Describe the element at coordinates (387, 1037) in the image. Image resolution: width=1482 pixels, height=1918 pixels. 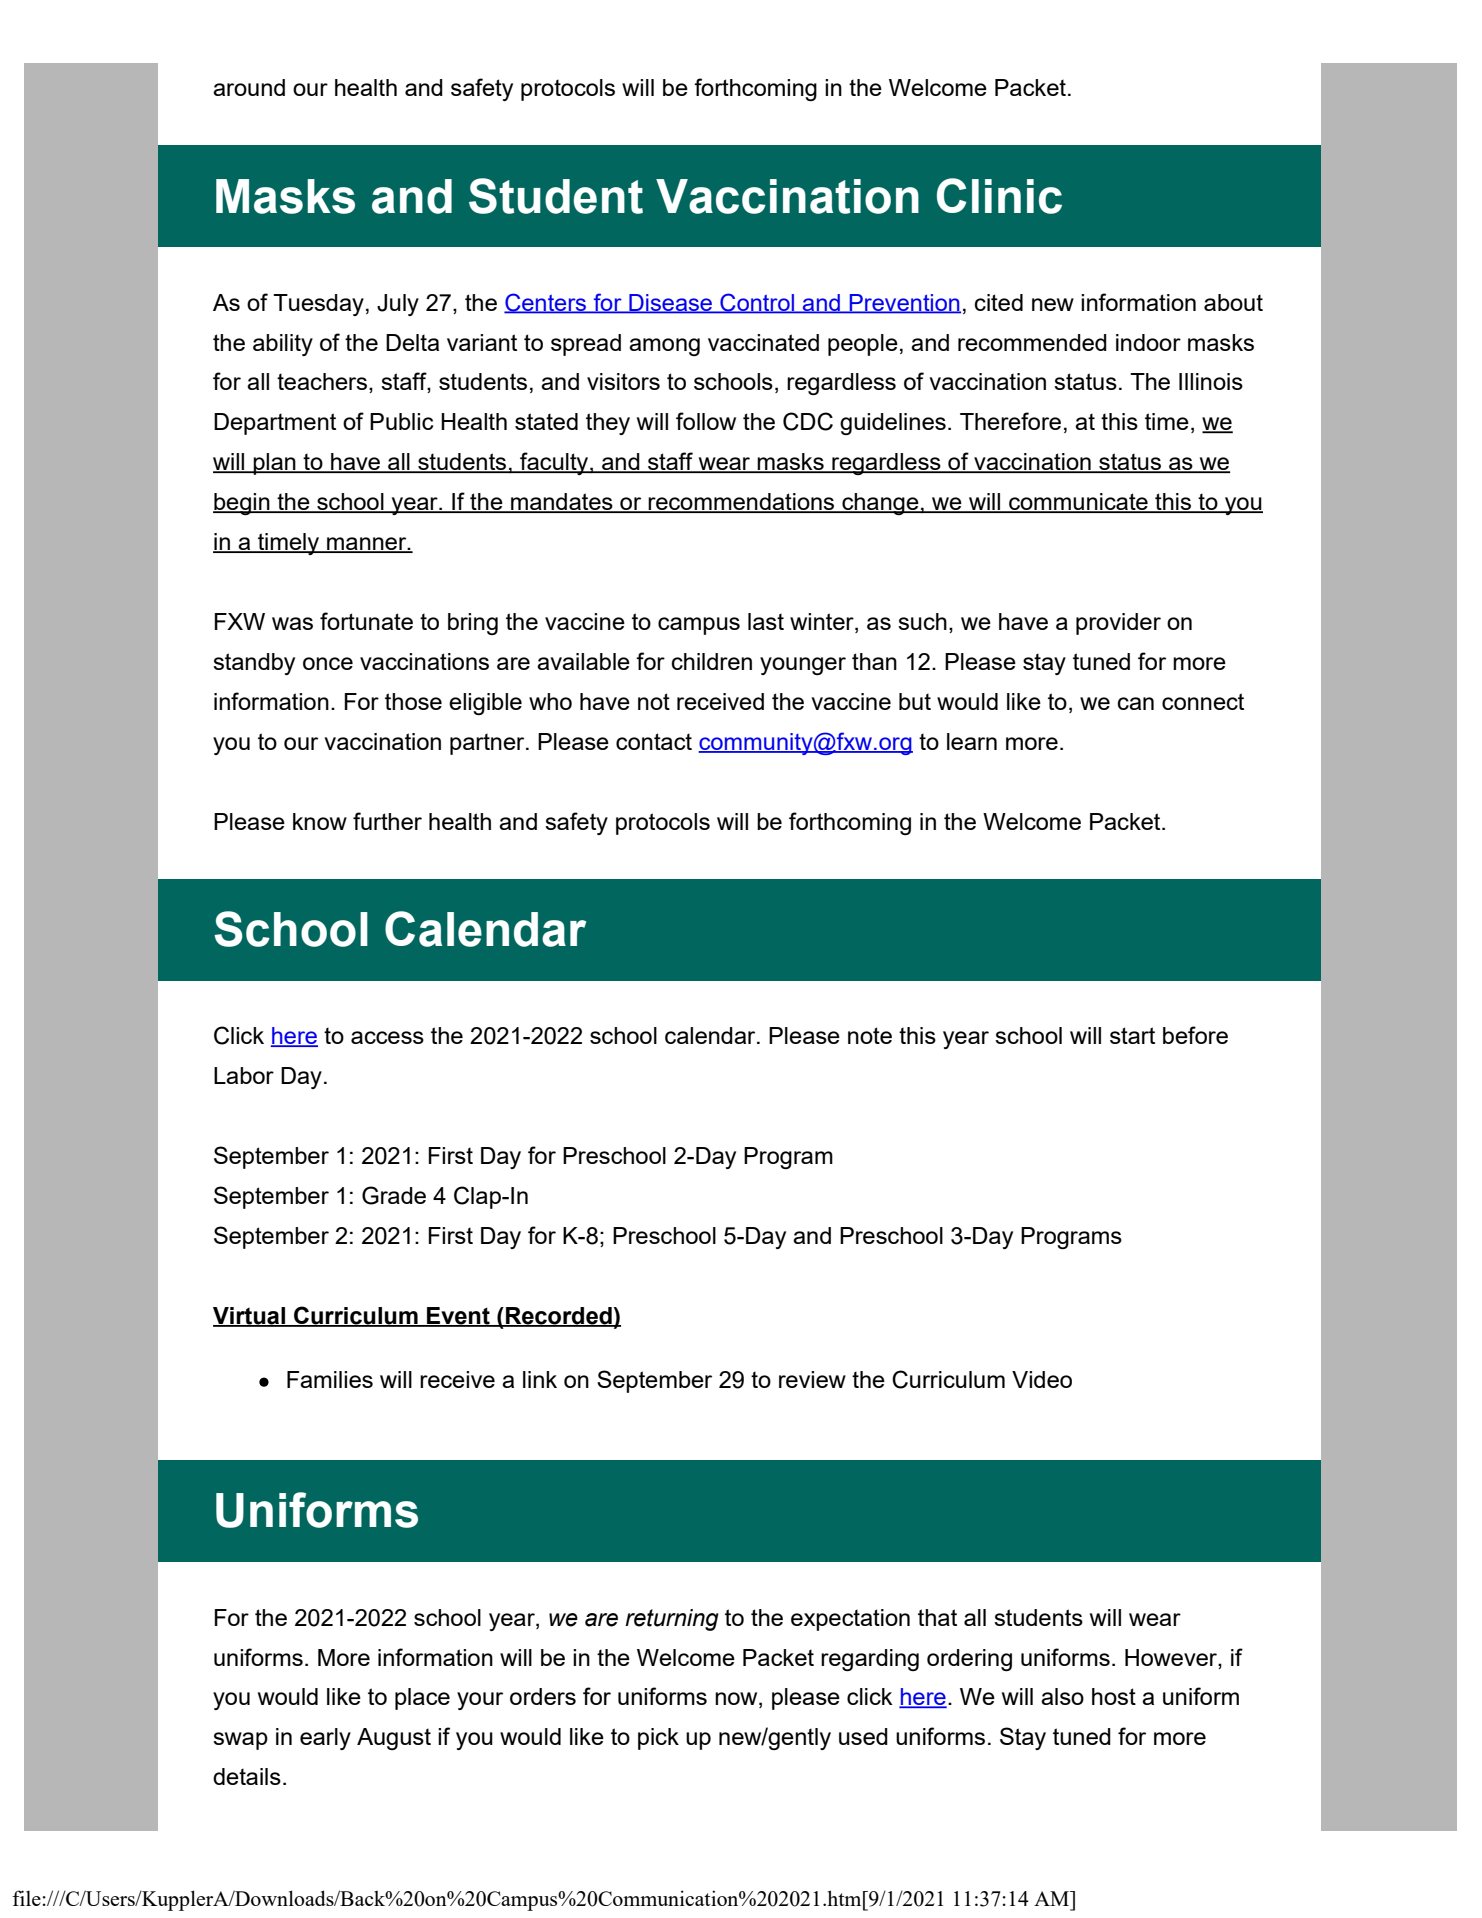
I see `access` at that location.
